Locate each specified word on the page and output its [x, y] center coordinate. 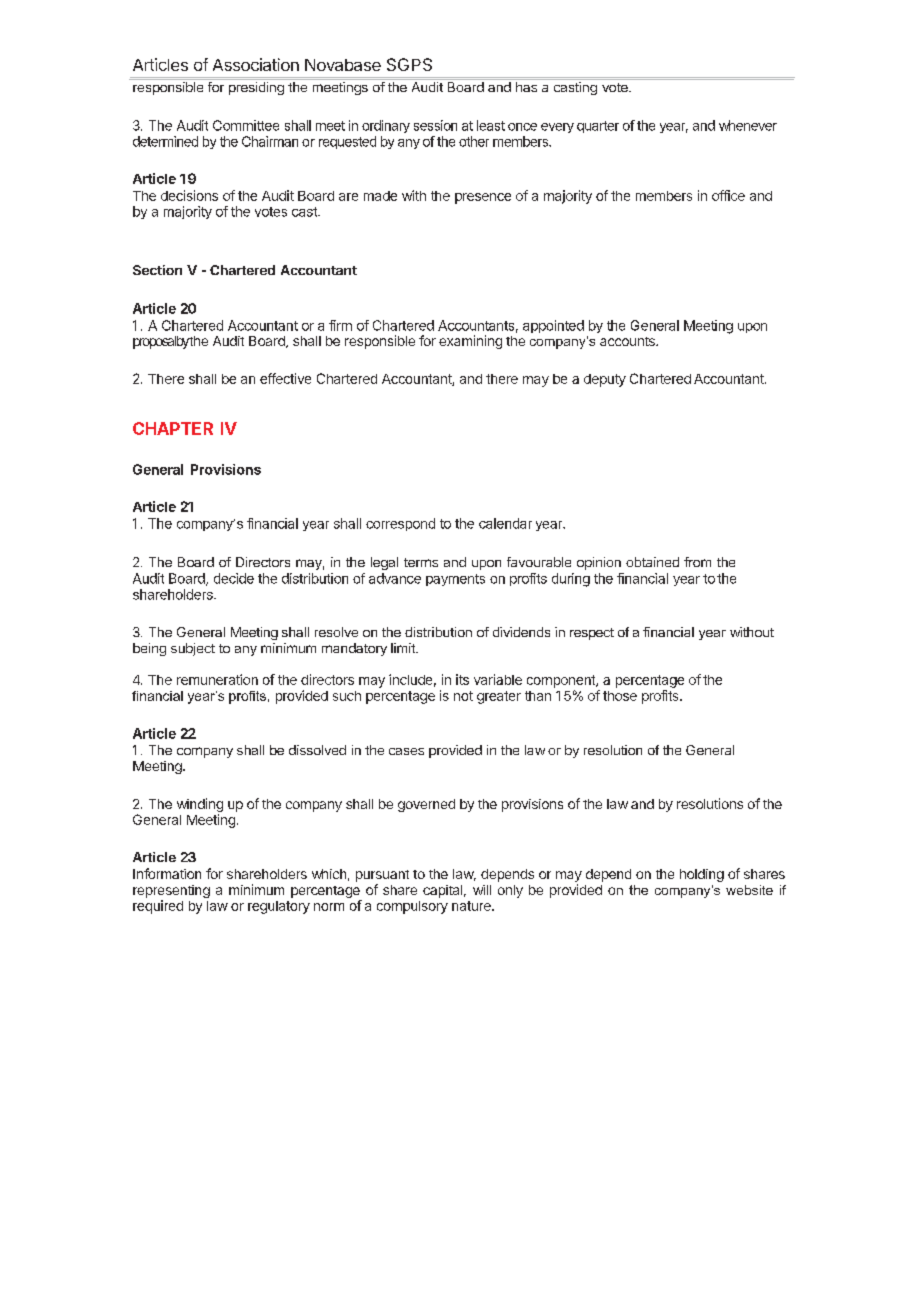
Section [157, 270]
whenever [748, 125]
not [463, 696]
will [482, 890]
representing [171, 893]
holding [702, 875]
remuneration [217, 679]
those [620, 696]
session [435, 125]
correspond [400, 524]
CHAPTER [173, 428]
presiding [256, 88]
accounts [628, 341]
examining [470, 342]
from [697, 562]
